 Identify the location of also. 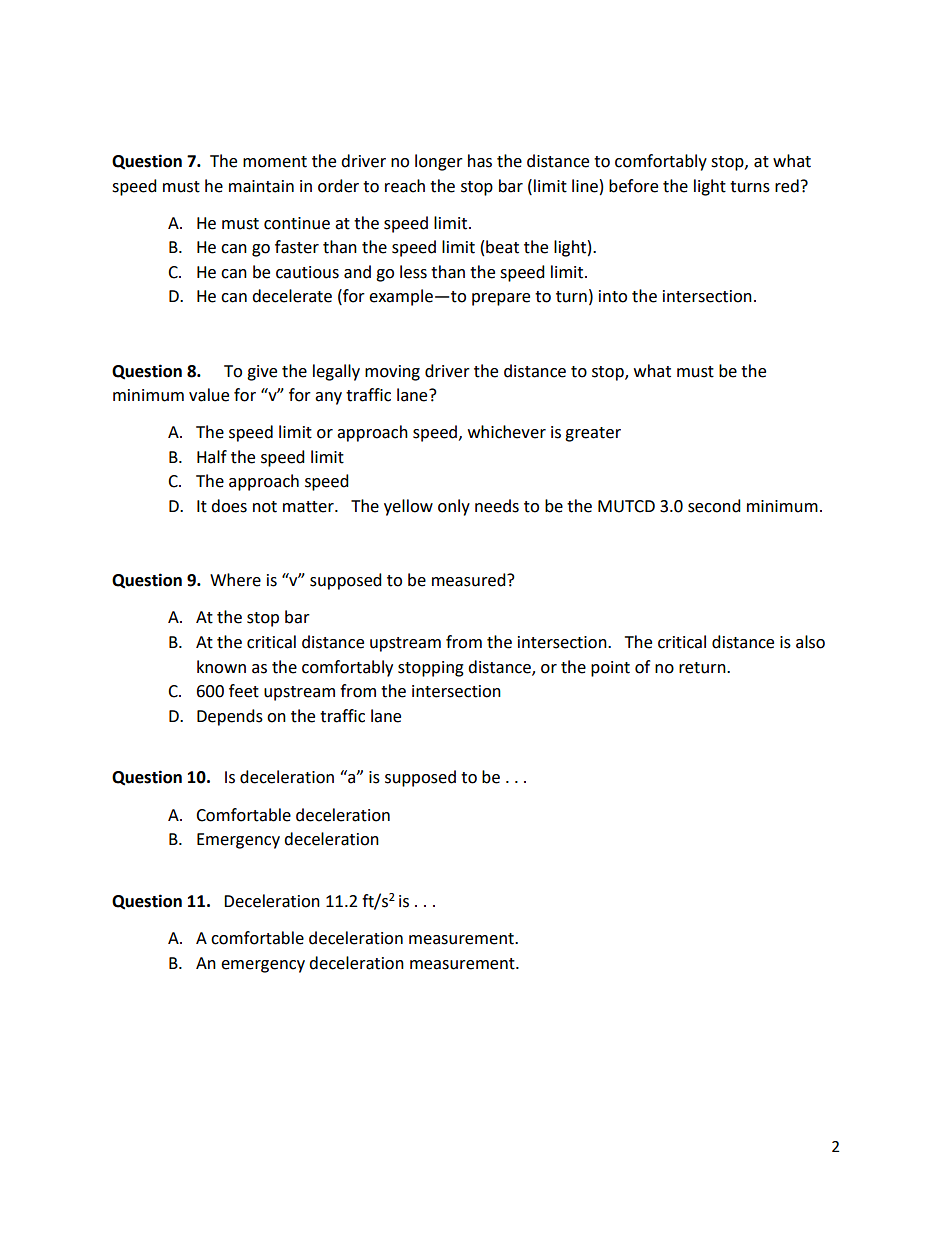
(810, 642).
